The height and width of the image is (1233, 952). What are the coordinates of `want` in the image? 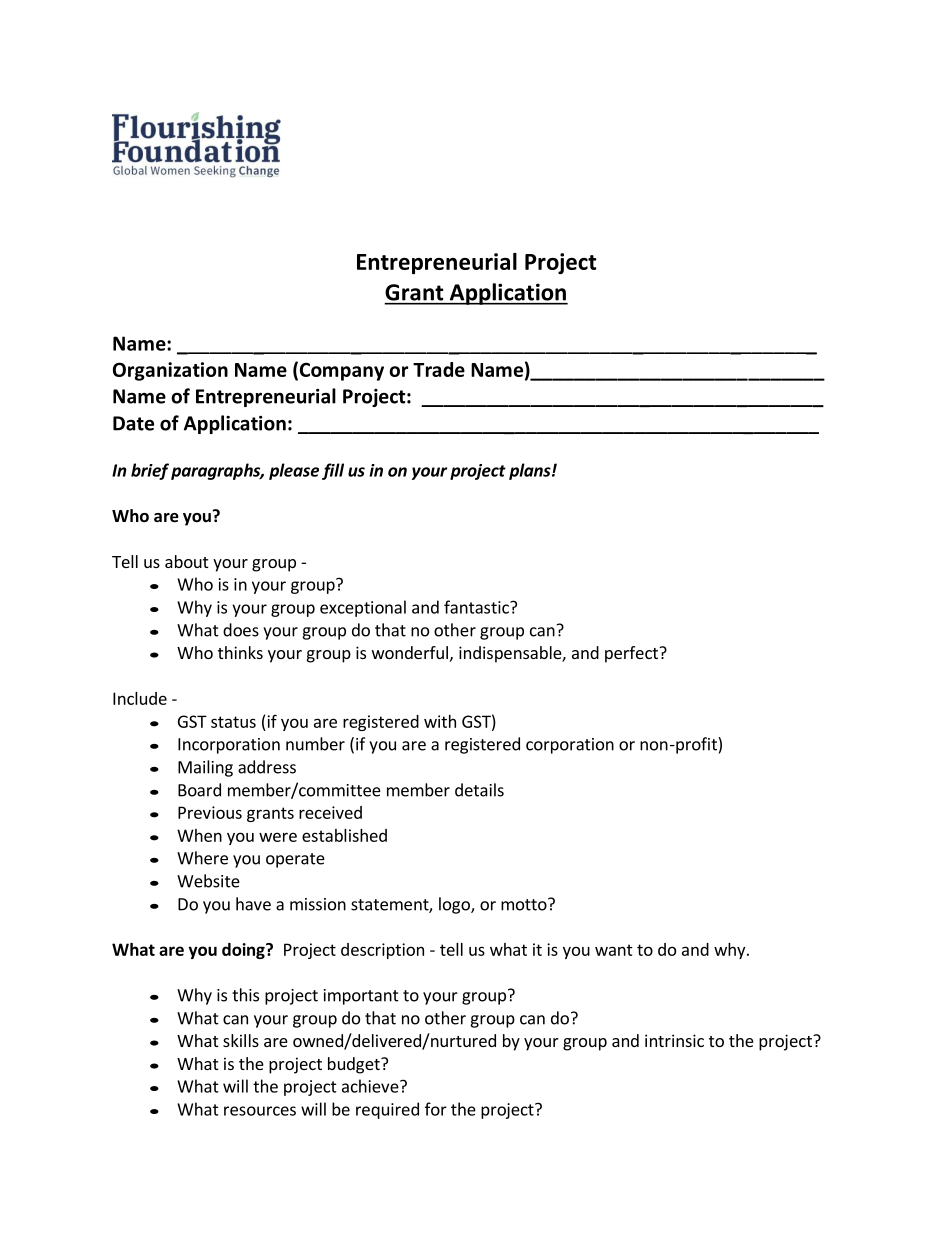 It's located at (614, 950).
